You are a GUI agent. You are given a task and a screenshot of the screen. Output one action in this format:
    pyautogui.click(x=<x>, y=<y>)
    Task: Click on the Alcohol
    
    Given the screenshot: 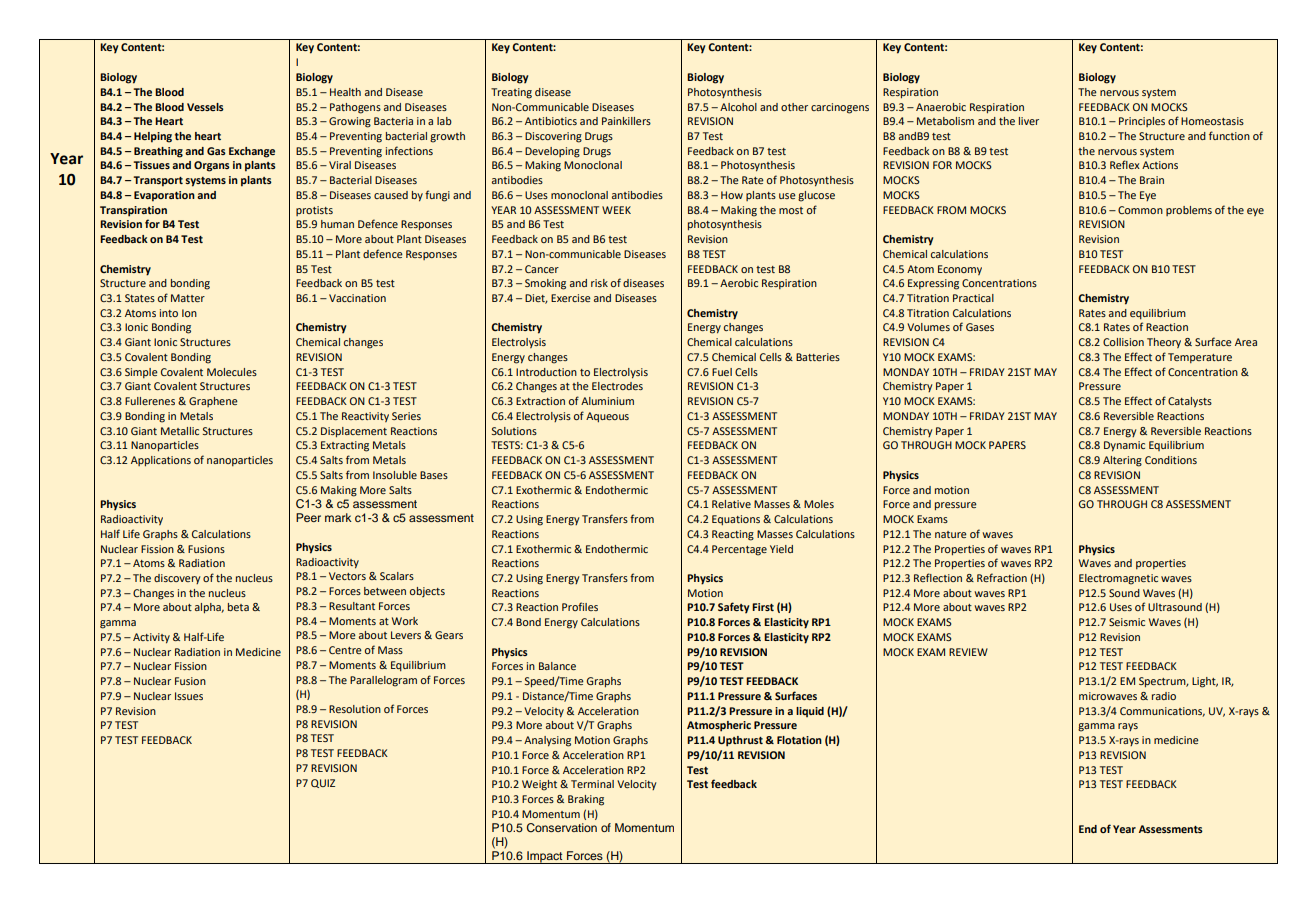 What is the action you would take?
    pyautogui.click(x=738, y=107)
